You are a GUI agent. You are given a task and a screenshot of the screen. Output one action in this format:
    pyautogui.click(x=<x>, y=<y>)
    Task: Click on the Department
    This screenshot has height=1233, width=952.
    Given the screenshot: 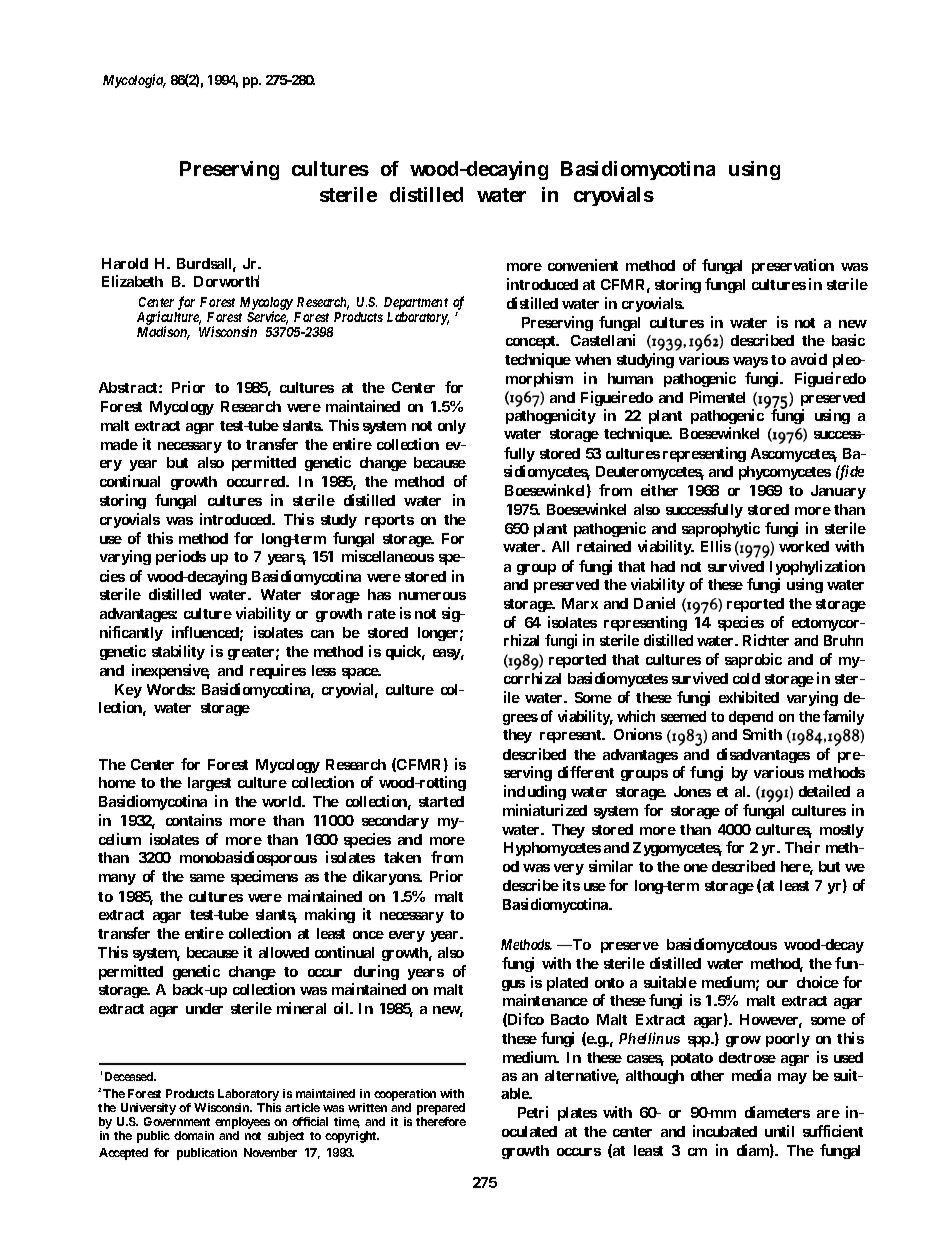 What is the action you would take?
    pyautogui.click(x=416, y=305)
